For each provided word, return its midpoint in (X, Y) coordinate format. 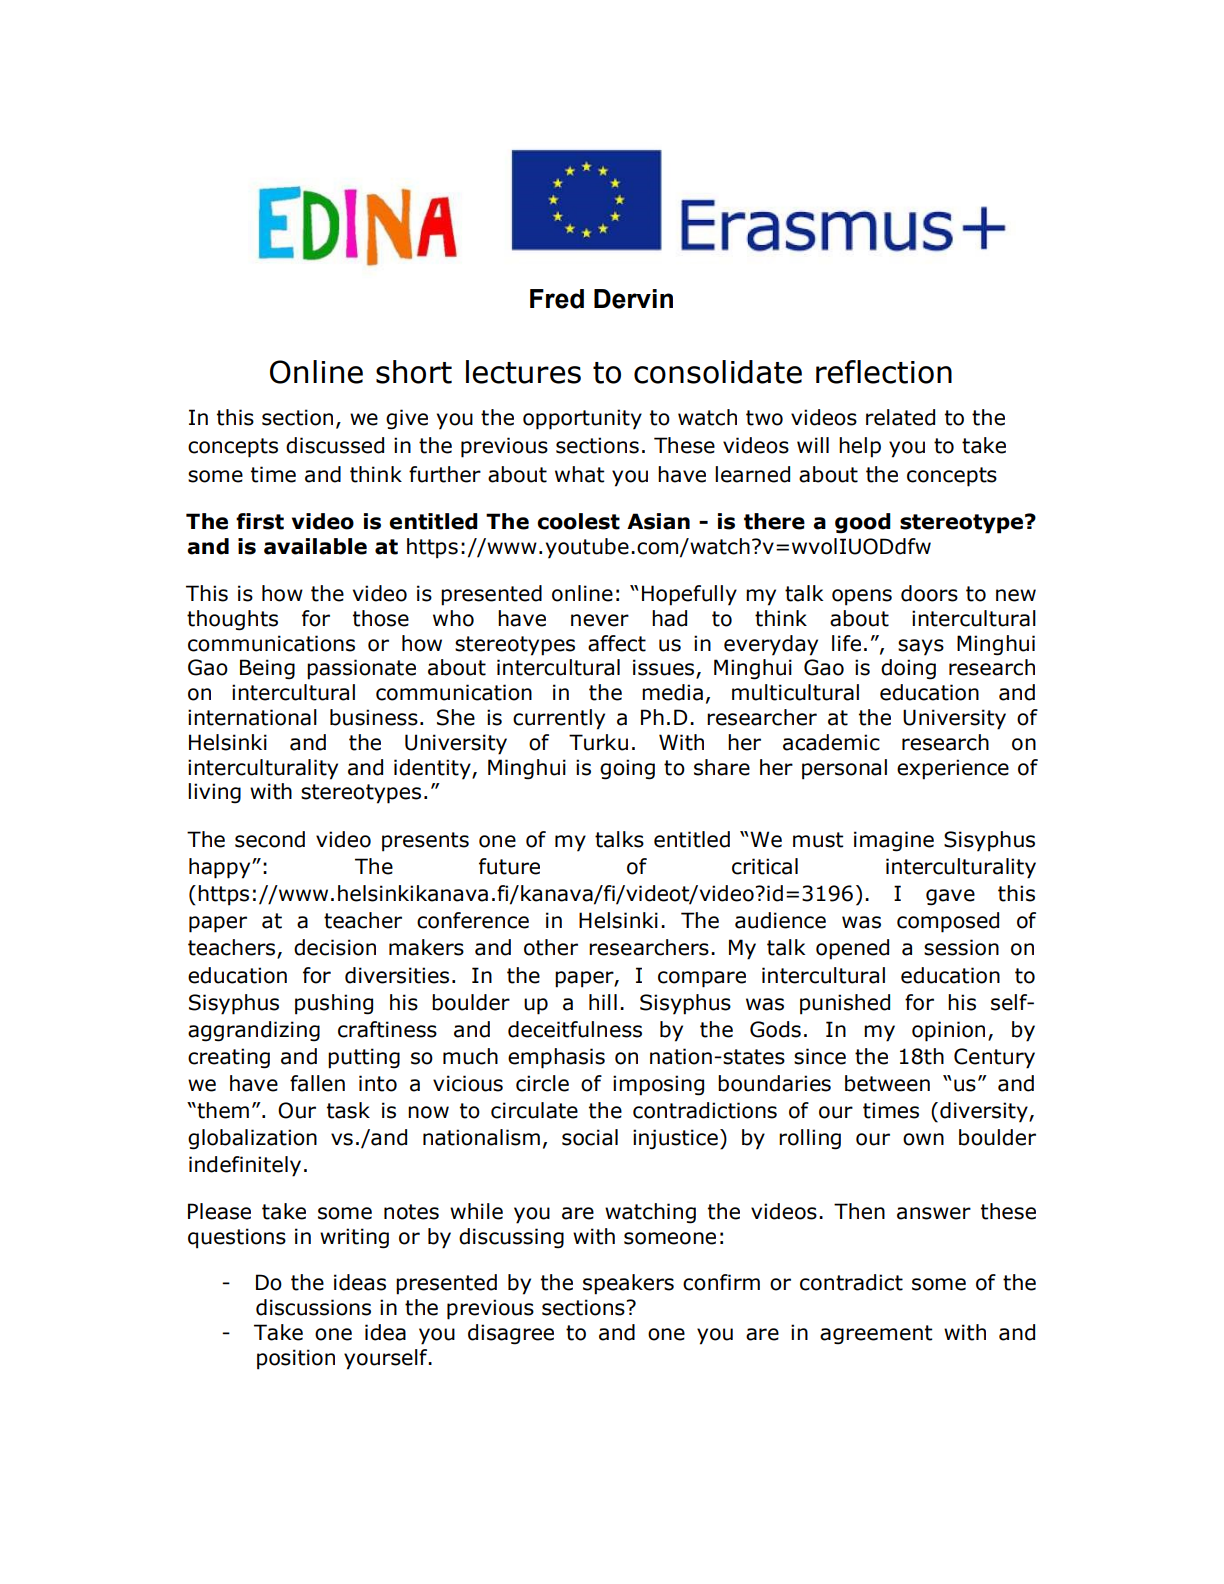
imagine (894, 841)
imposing (658, 1085)
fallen (317, 1083)
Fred (557, 299)
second (270, 839)
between (887, 1083)
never (600, 620)
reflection (884, 372)
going (627, 769)
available (315, 546)
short (414, 372)
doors (929, 593)
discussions (313, 1307)
